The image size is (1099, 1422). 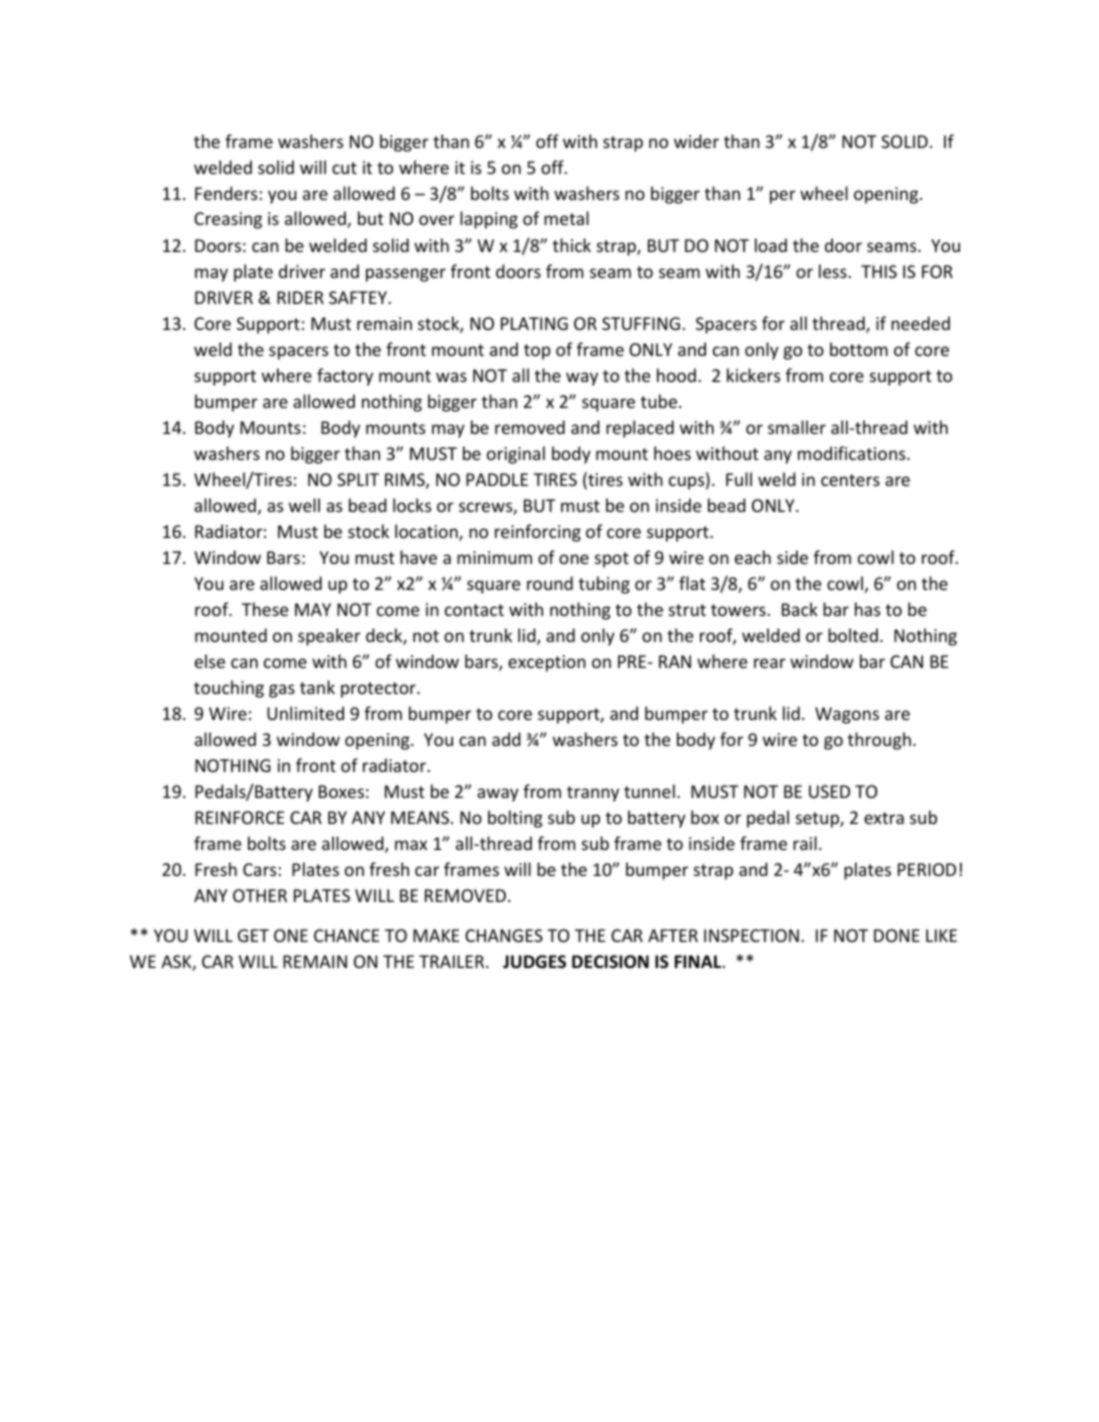 I want to click on factory, so click(x=345, y=377).
